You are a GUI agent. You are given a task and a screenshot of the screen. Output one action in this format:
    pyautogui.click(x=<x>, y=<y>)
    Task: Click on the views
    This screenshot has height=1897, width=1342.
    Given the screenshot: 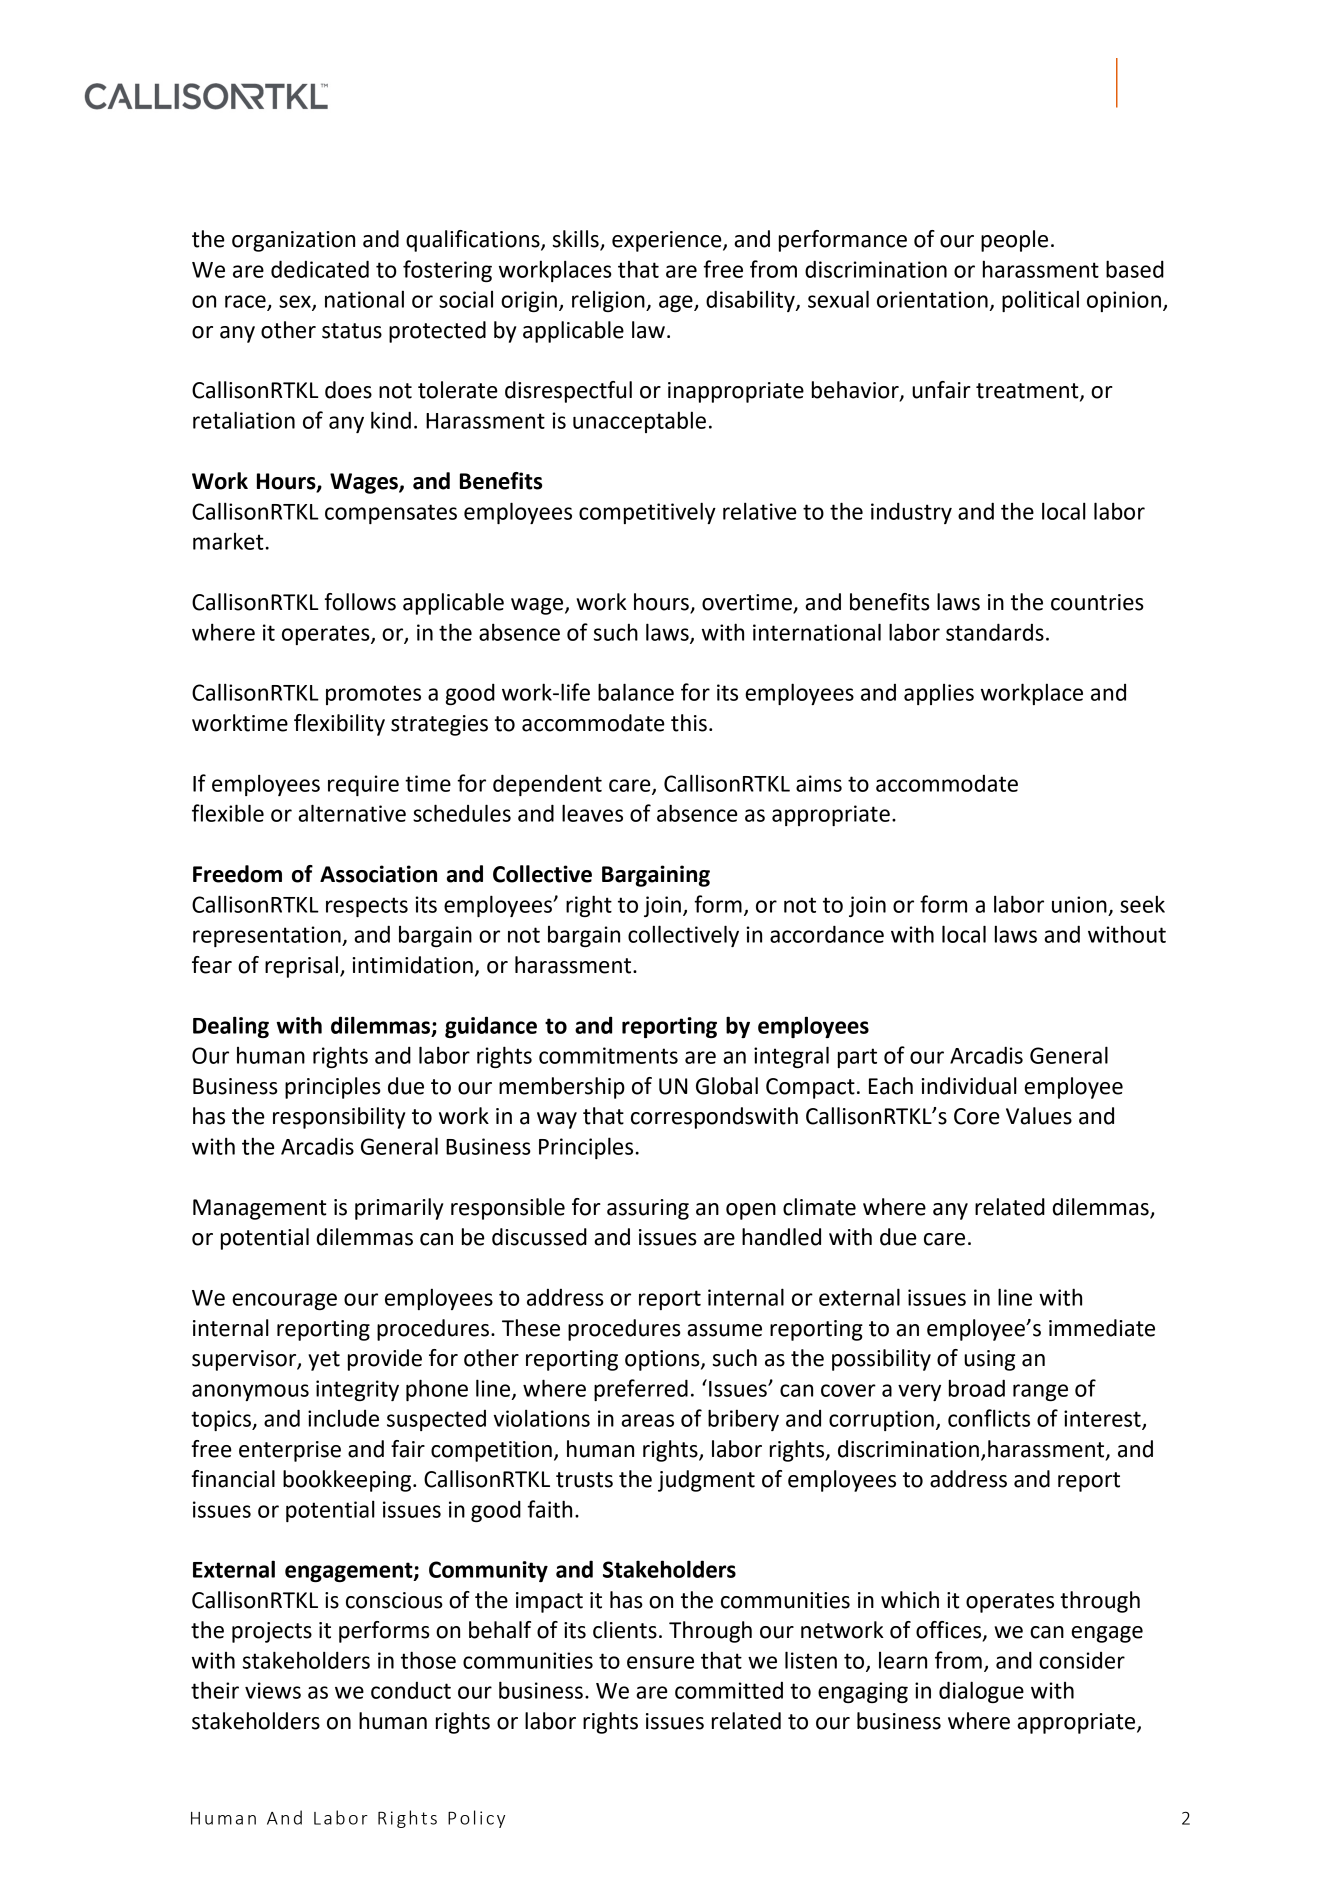 What is the action you would take?
    pyautogui.click(x=273, y=1690)
